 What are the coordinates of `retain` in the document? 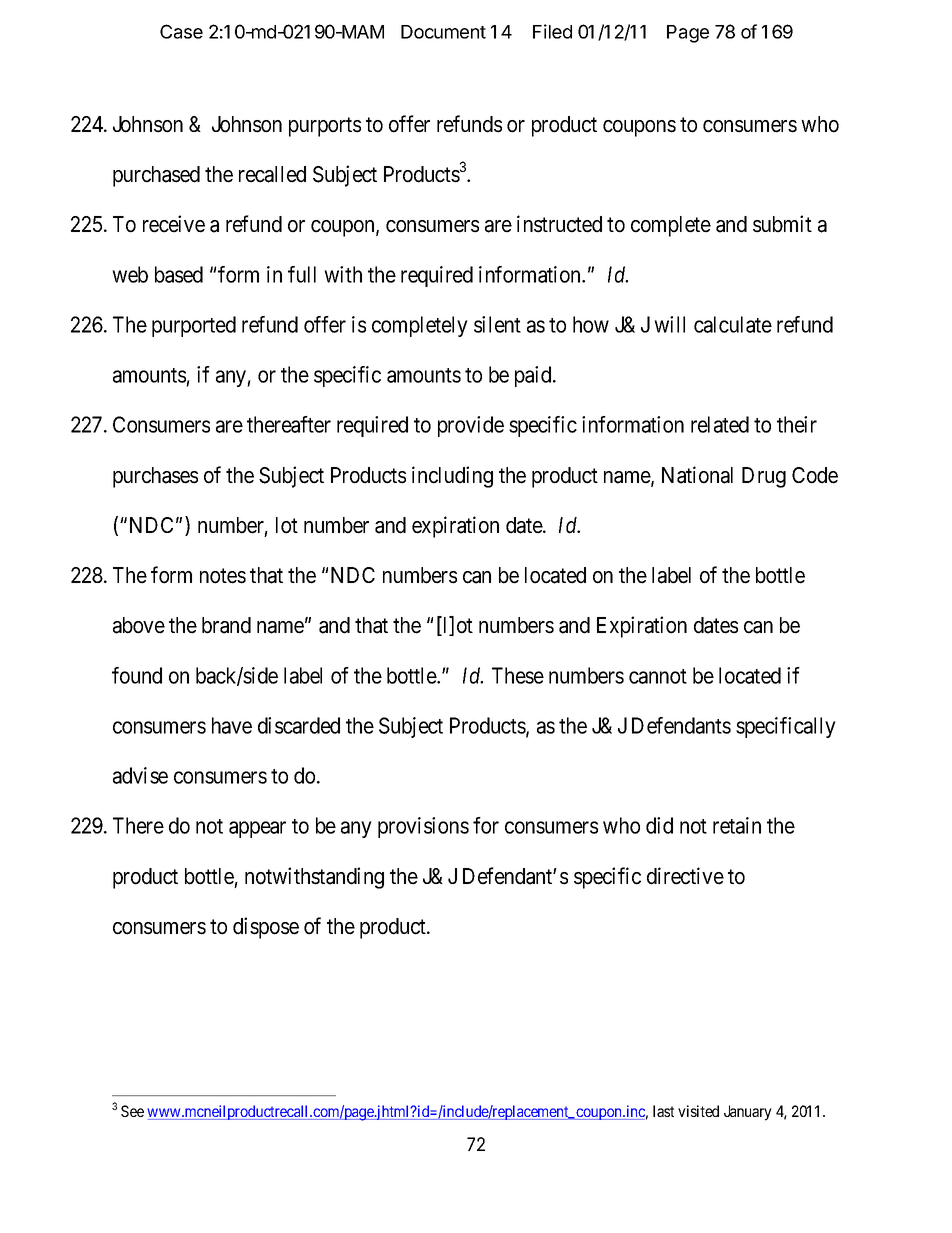 It's located at (737, 825).
